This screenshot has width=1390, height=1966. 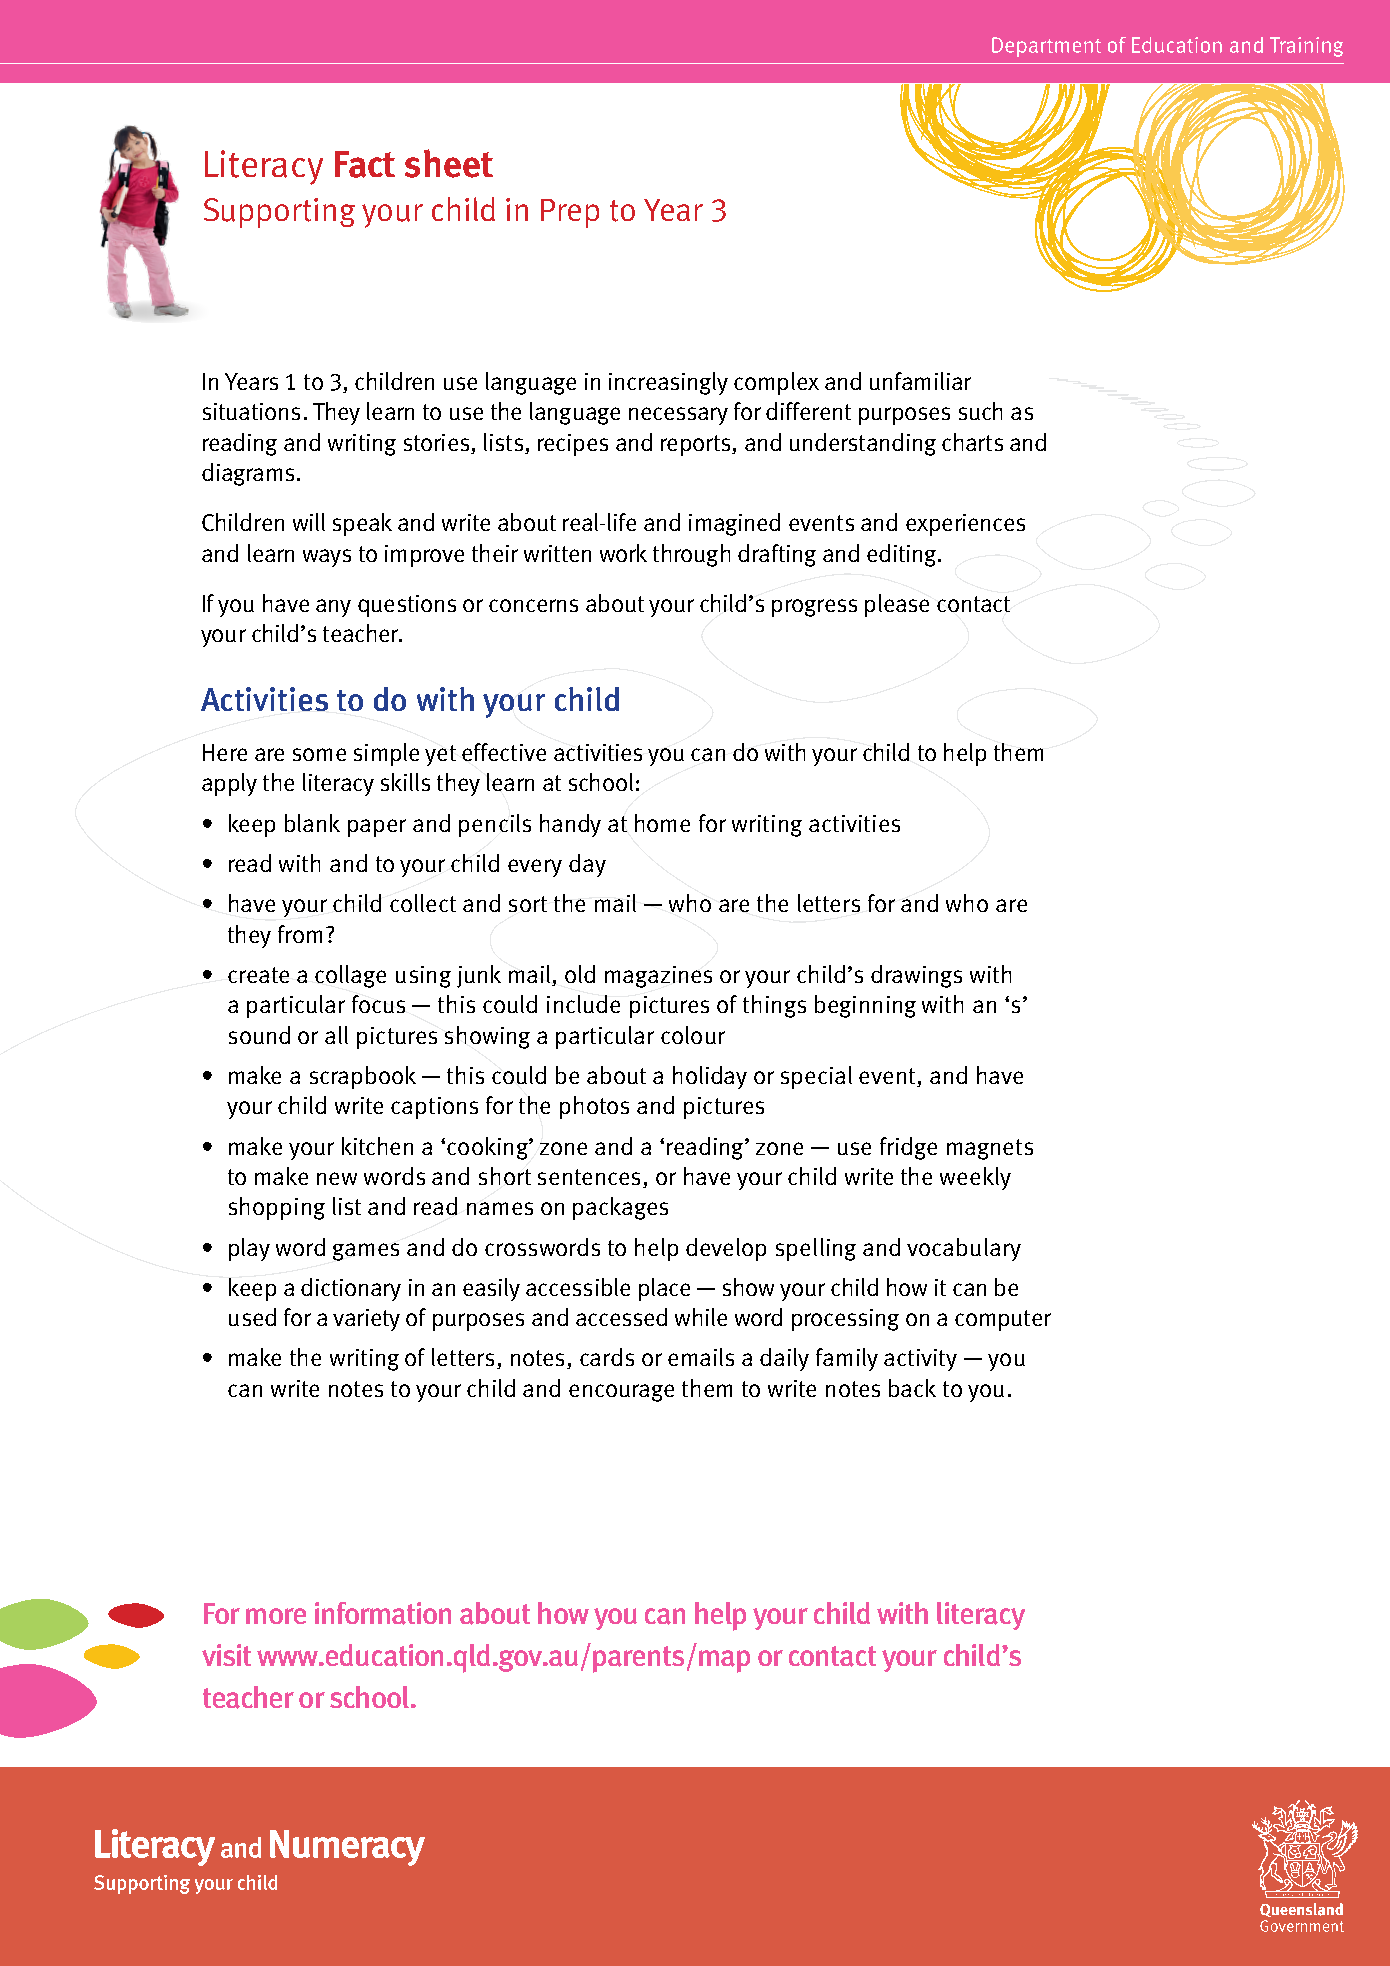 What do you see at coordinates (920, 381) in the screenshot?
I see `unfamiliar` at bounding box center [920, 381].
